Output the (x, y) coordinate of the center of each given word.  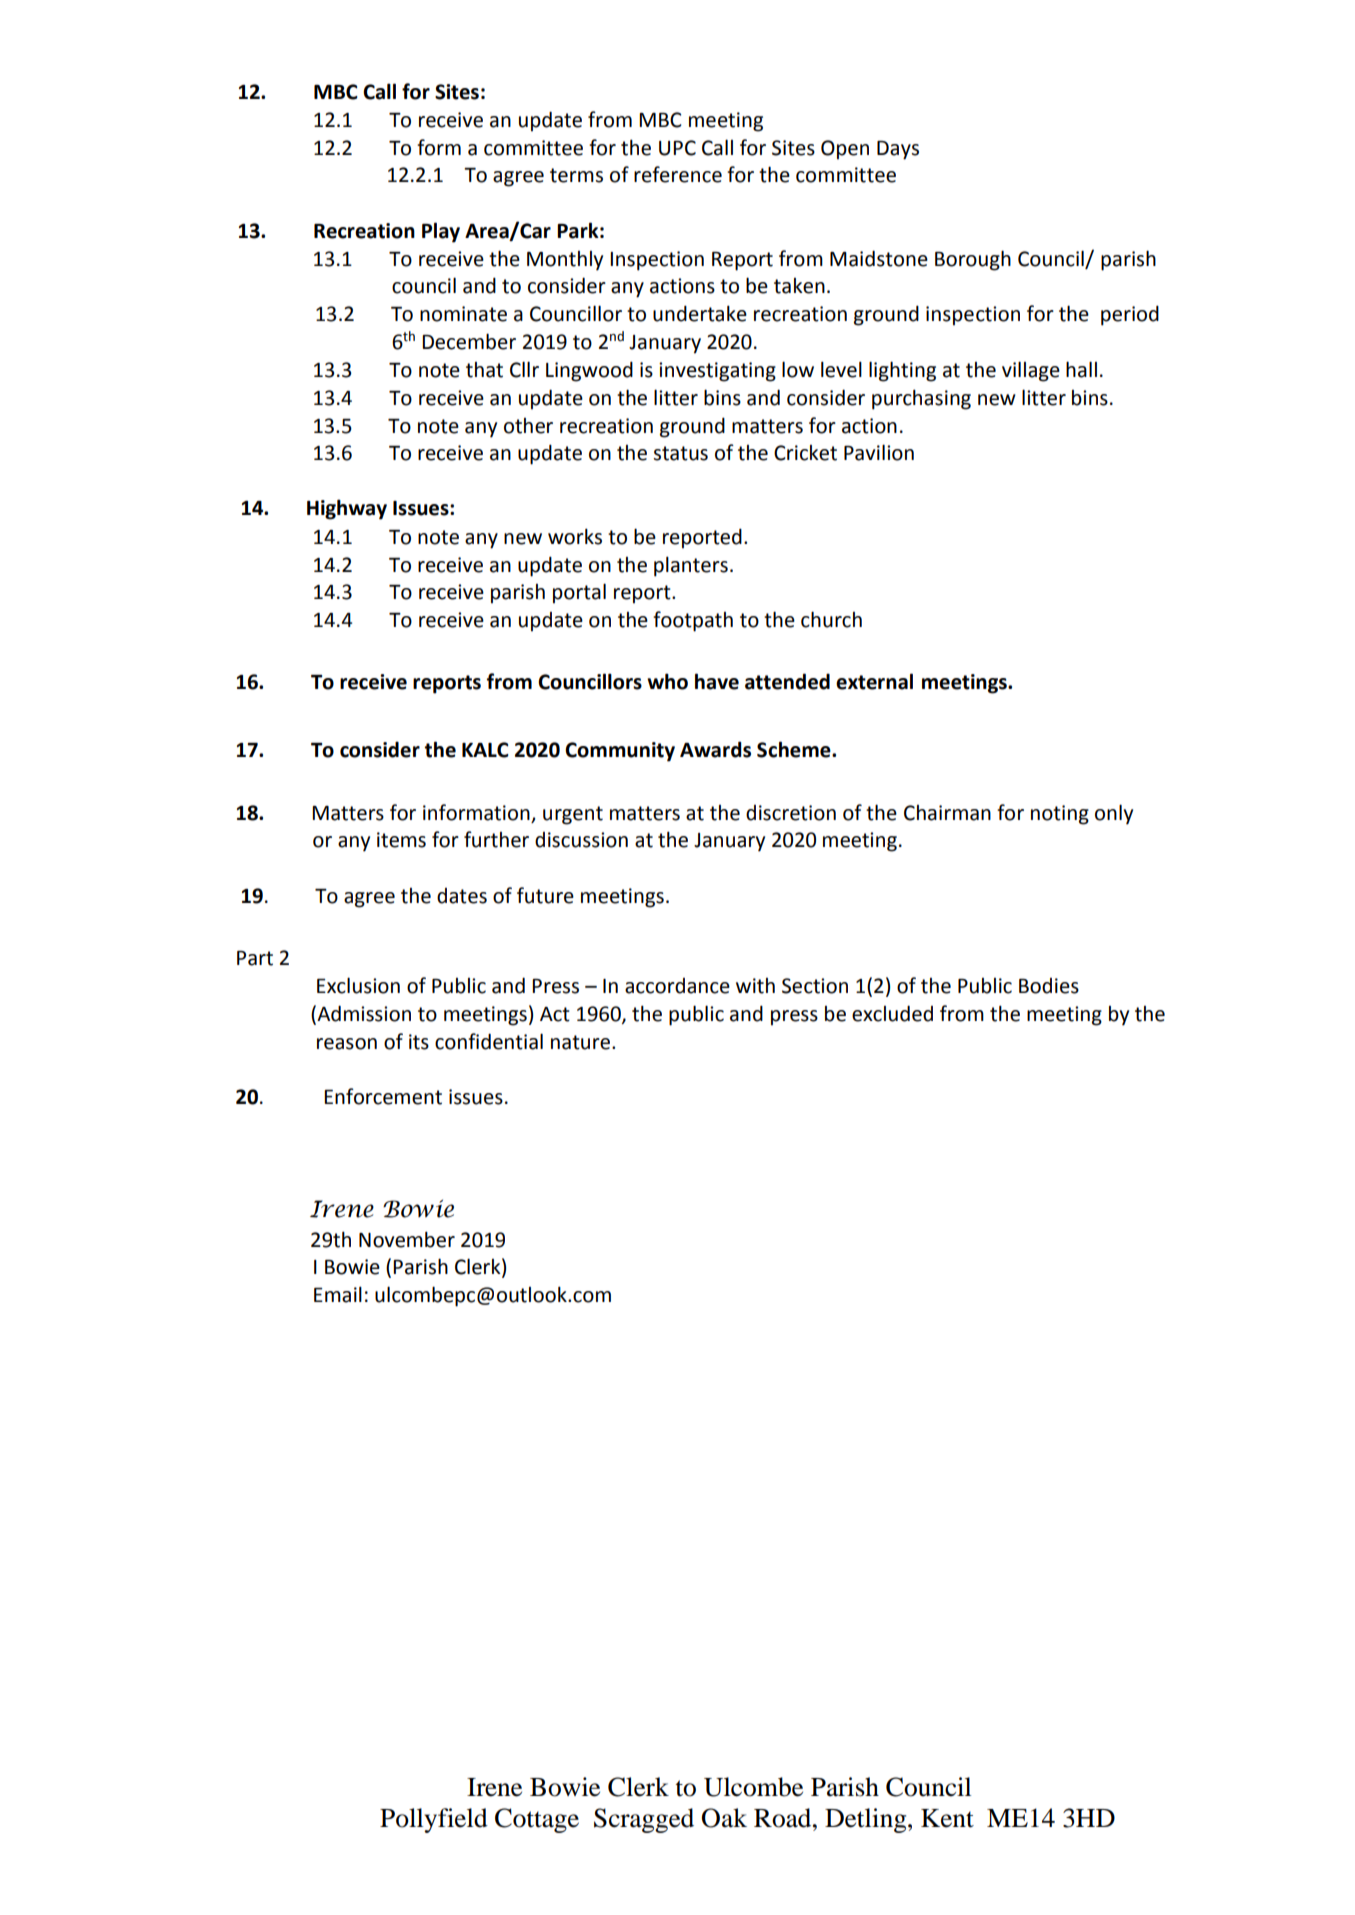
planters (691, 566)
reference (678, 174)
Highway (347, 509)
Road (784, 1818)
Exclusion (358, 985)
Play (441, 232)
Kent (947, 1818)
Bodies (1049, 986)
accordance (677, 986)
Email (338, 1294)
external (874, 681)
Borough (973, 260)
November (407, 1239)
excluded (892, 1013)
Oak (724, 1818)
